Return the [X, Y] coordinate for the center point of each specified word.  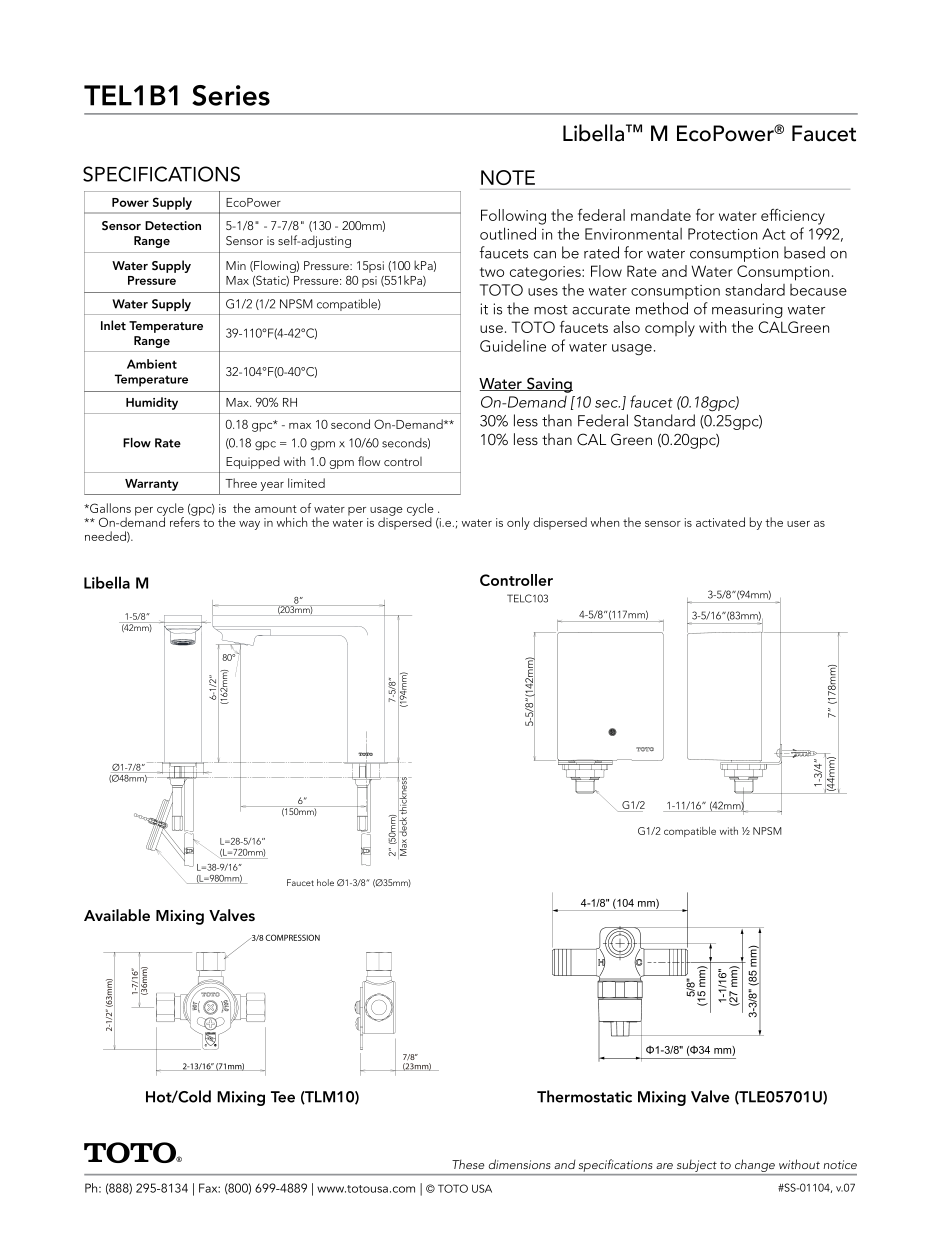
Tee [283, 1097]
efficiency [793, 217]
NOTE [508, 177]
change [755, 1165]
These [468, 1164]
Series [231, 95]
